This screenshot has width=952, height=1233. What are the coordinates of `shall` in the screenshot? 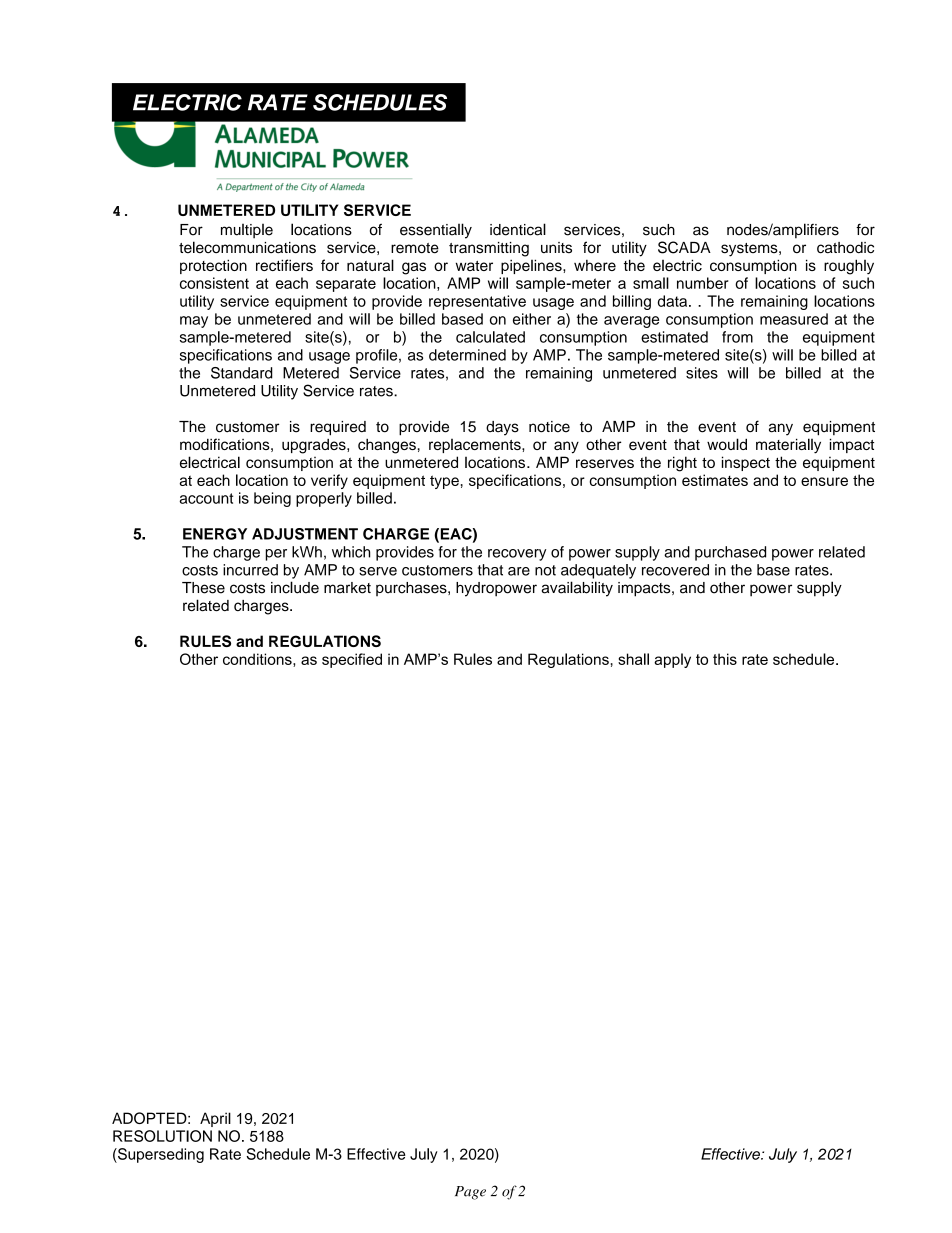 It's located at (633, 659).
